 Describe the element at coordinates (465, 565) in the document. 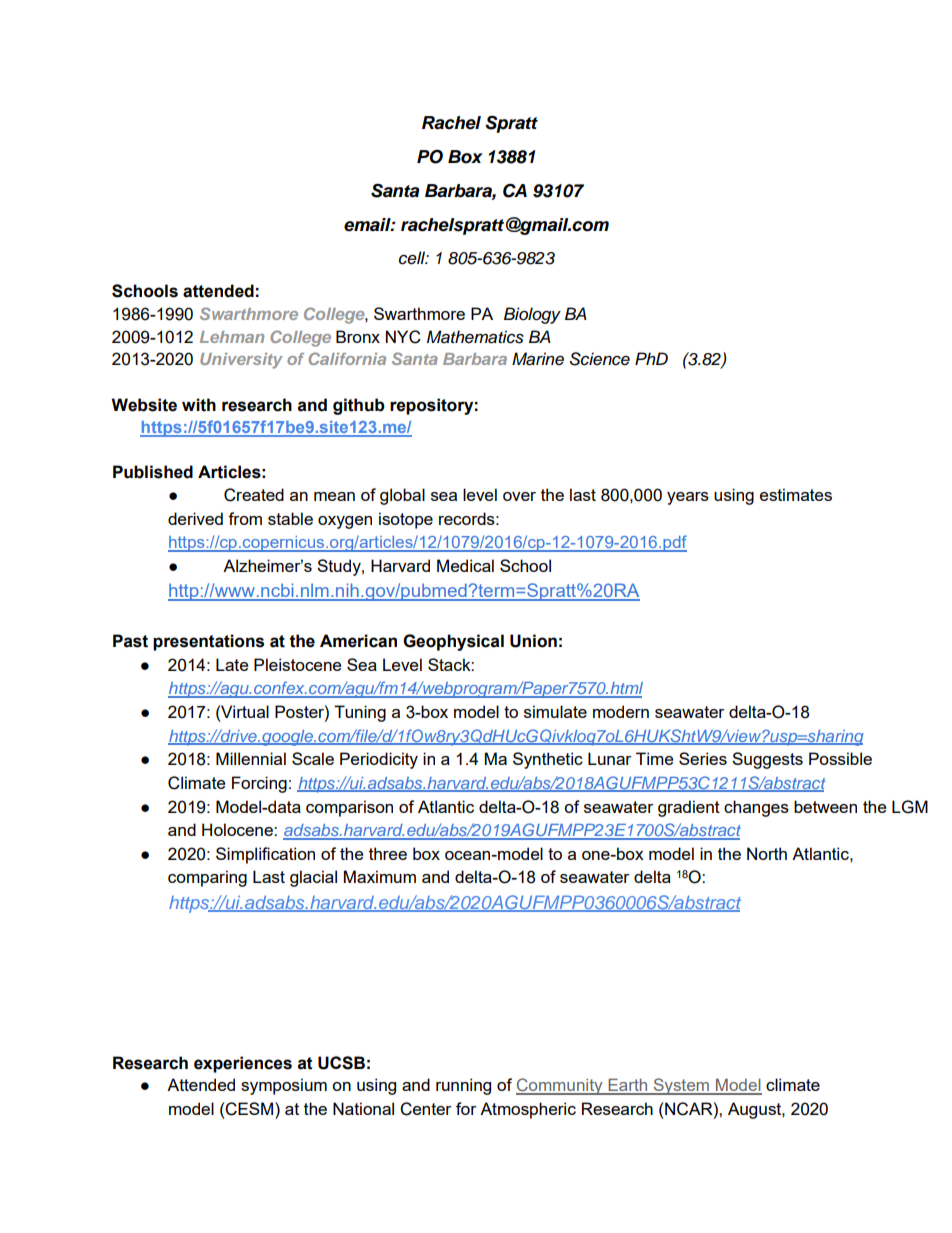

I see `Medical` at that location.
